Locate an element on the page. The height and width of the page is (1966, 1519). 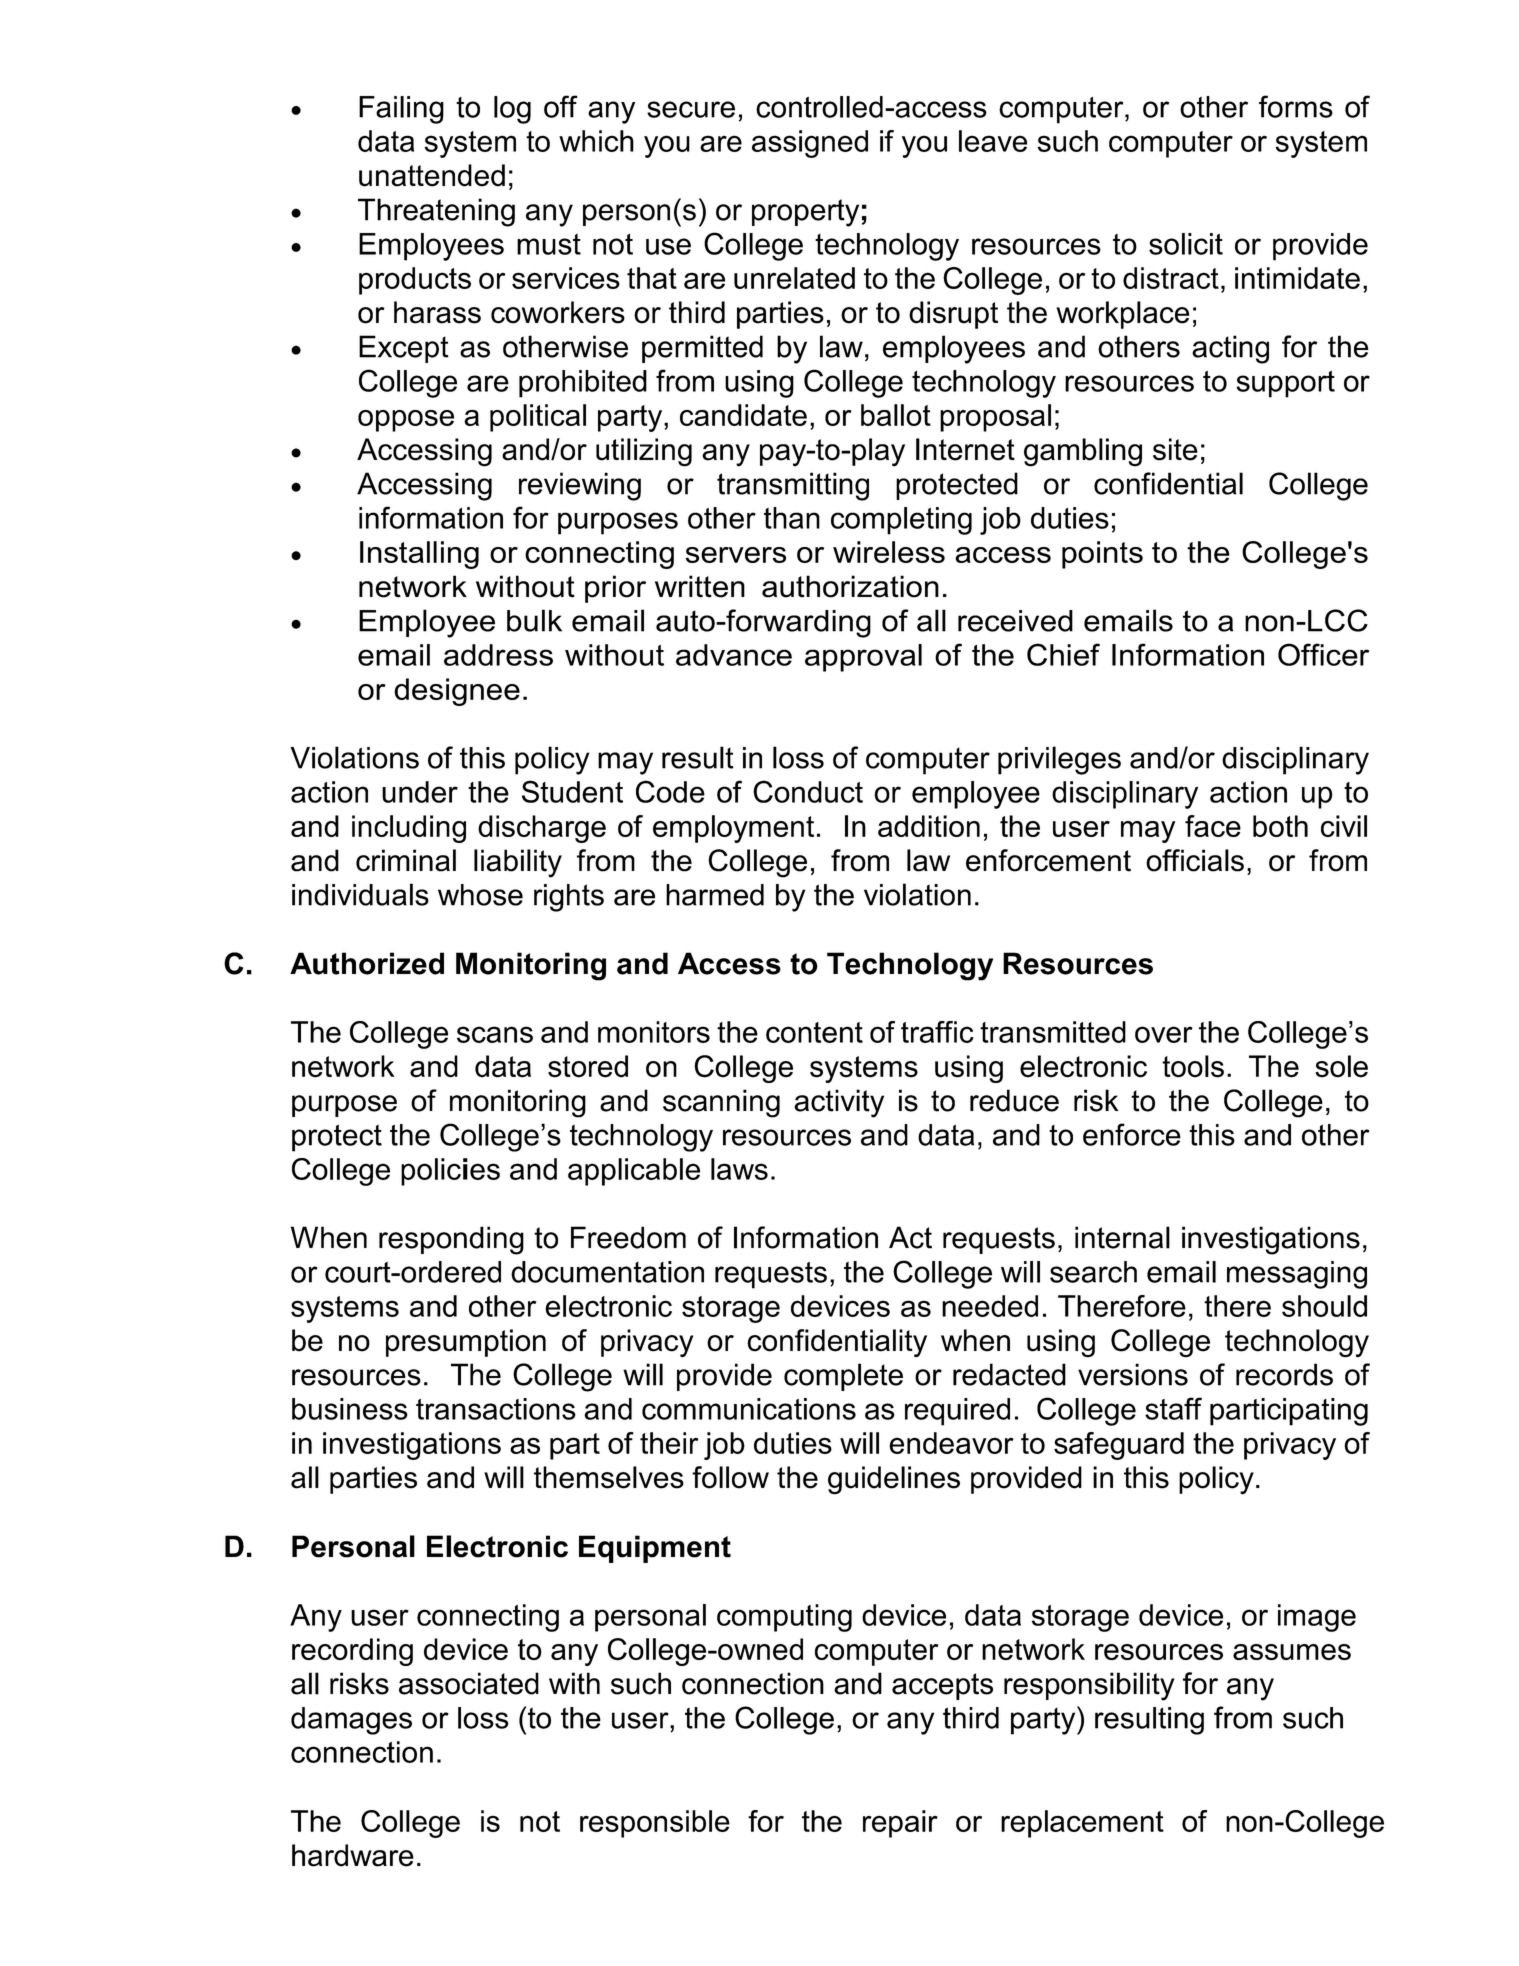
transmitting is located at coordinates (793, 486).
